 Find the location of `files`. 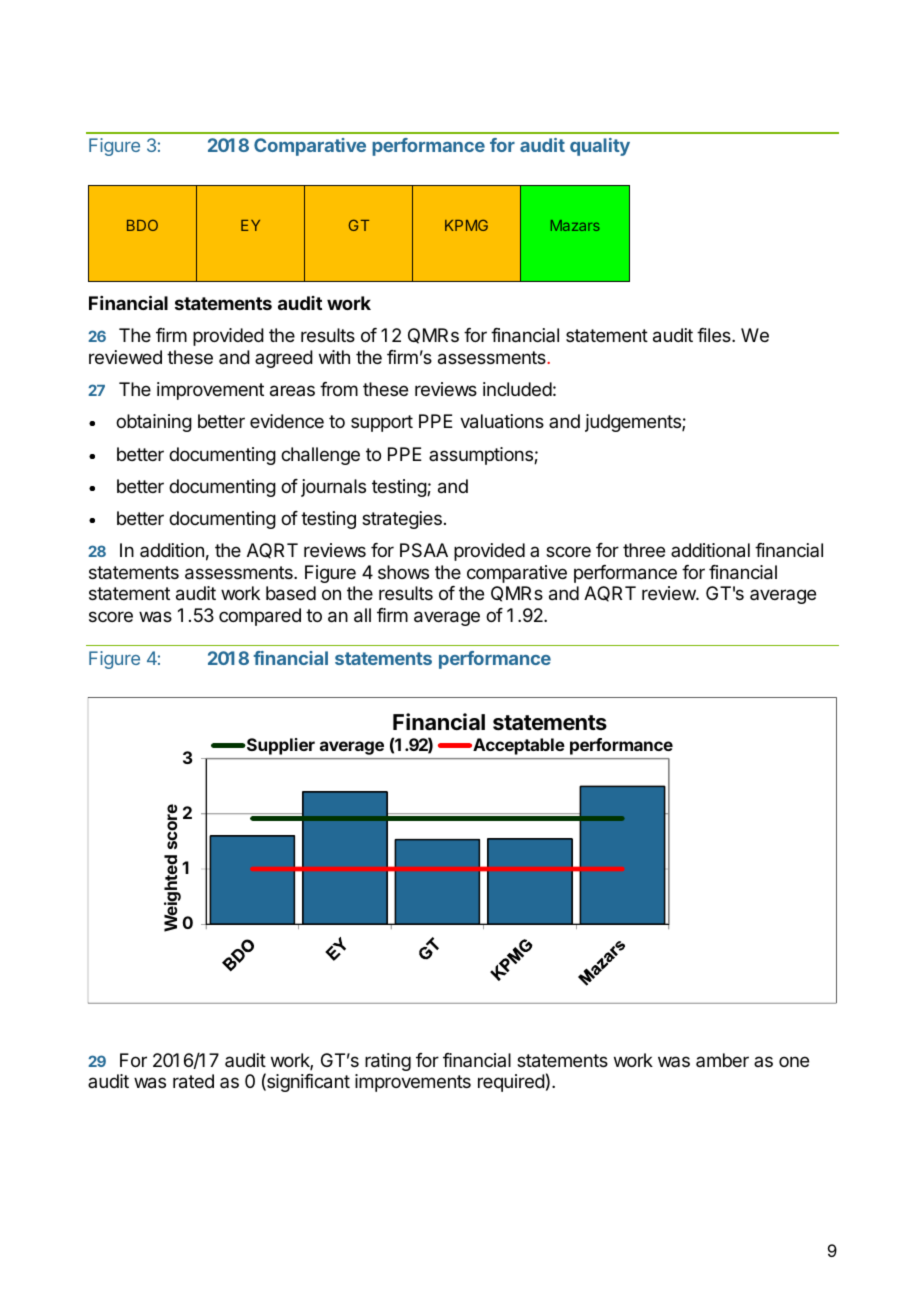

files is located at coordinates (715, 335).
